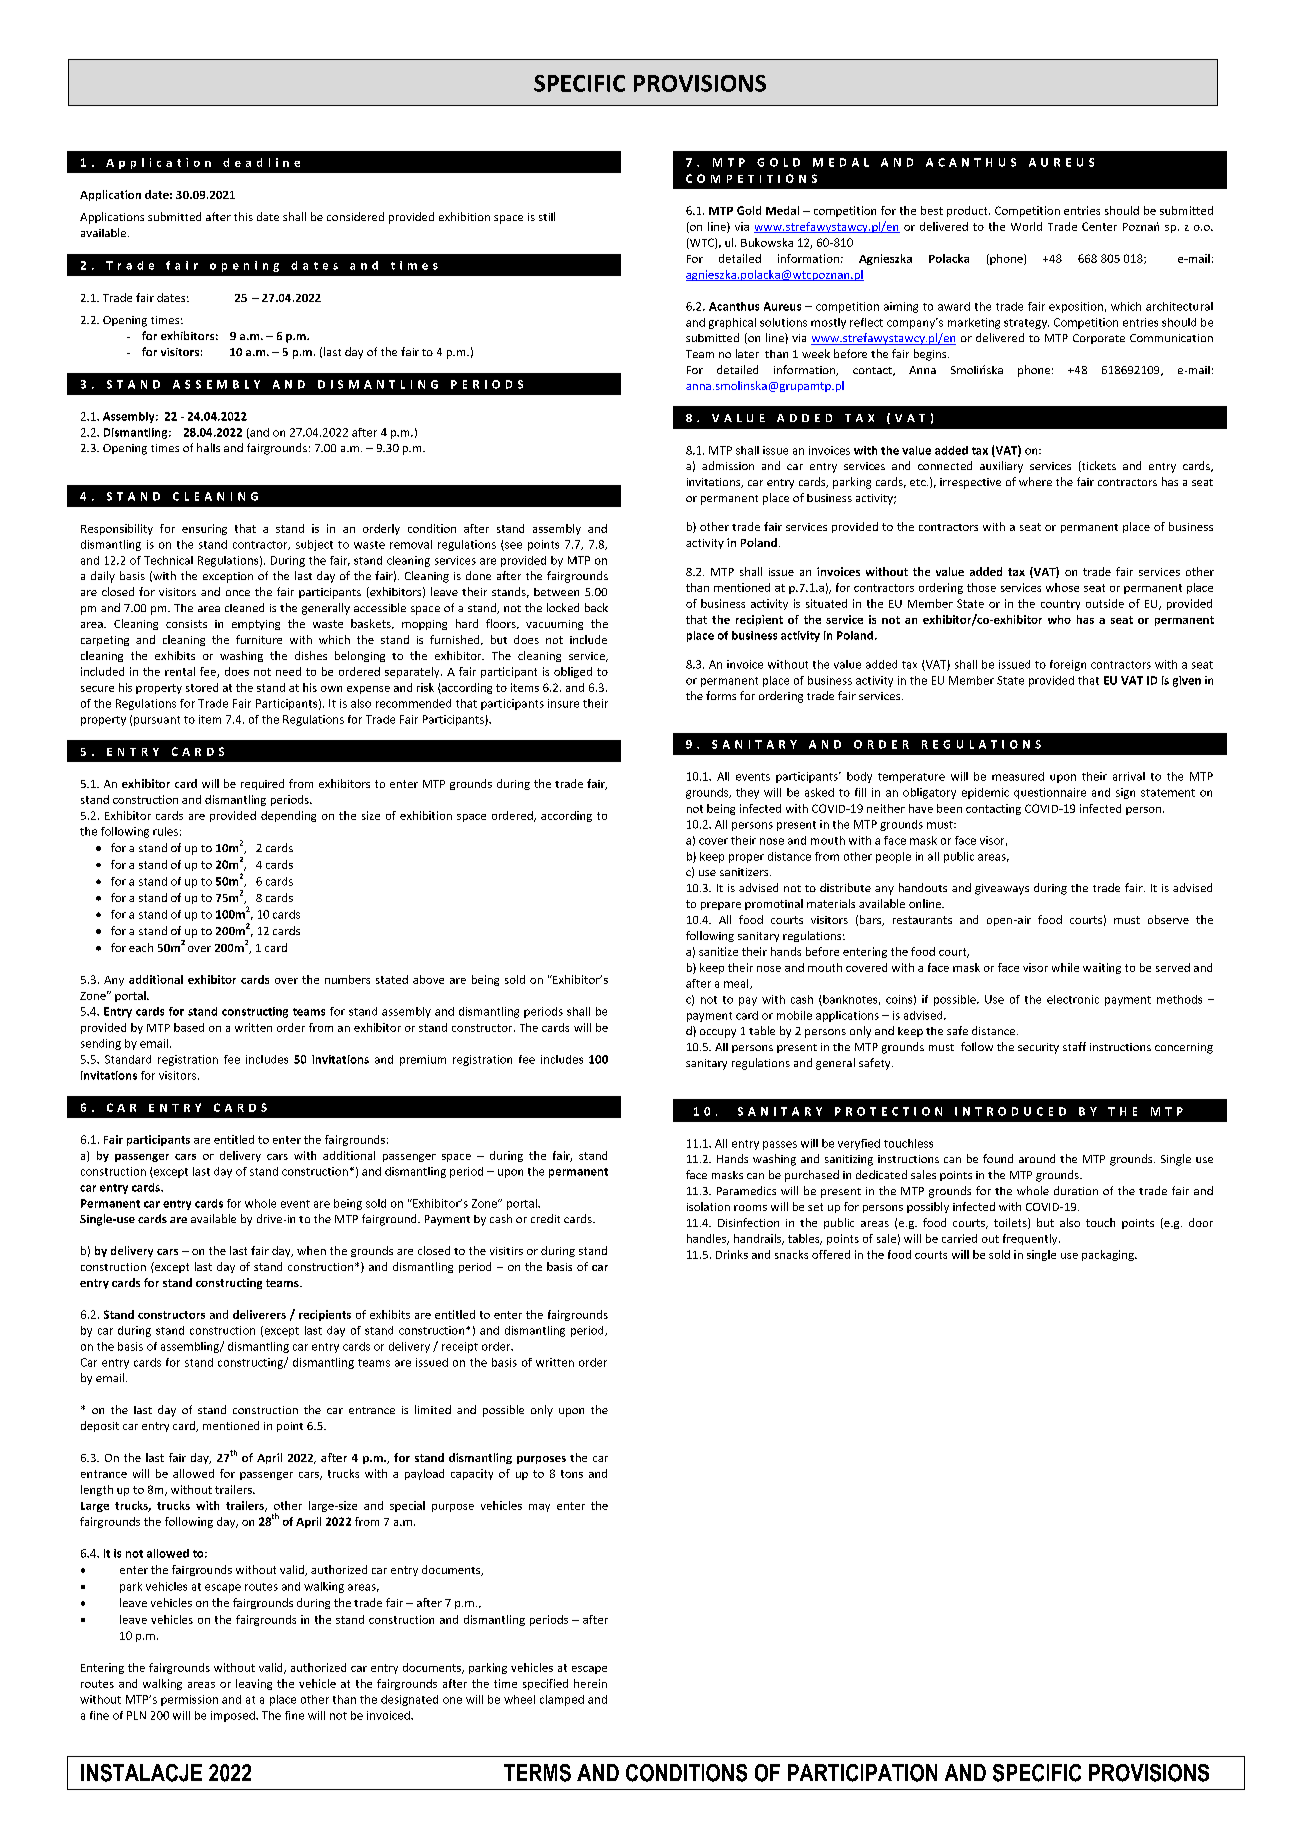 The width and height of the screenshot is (1294, 1829). I want to click on based, so click(189, 1027).
